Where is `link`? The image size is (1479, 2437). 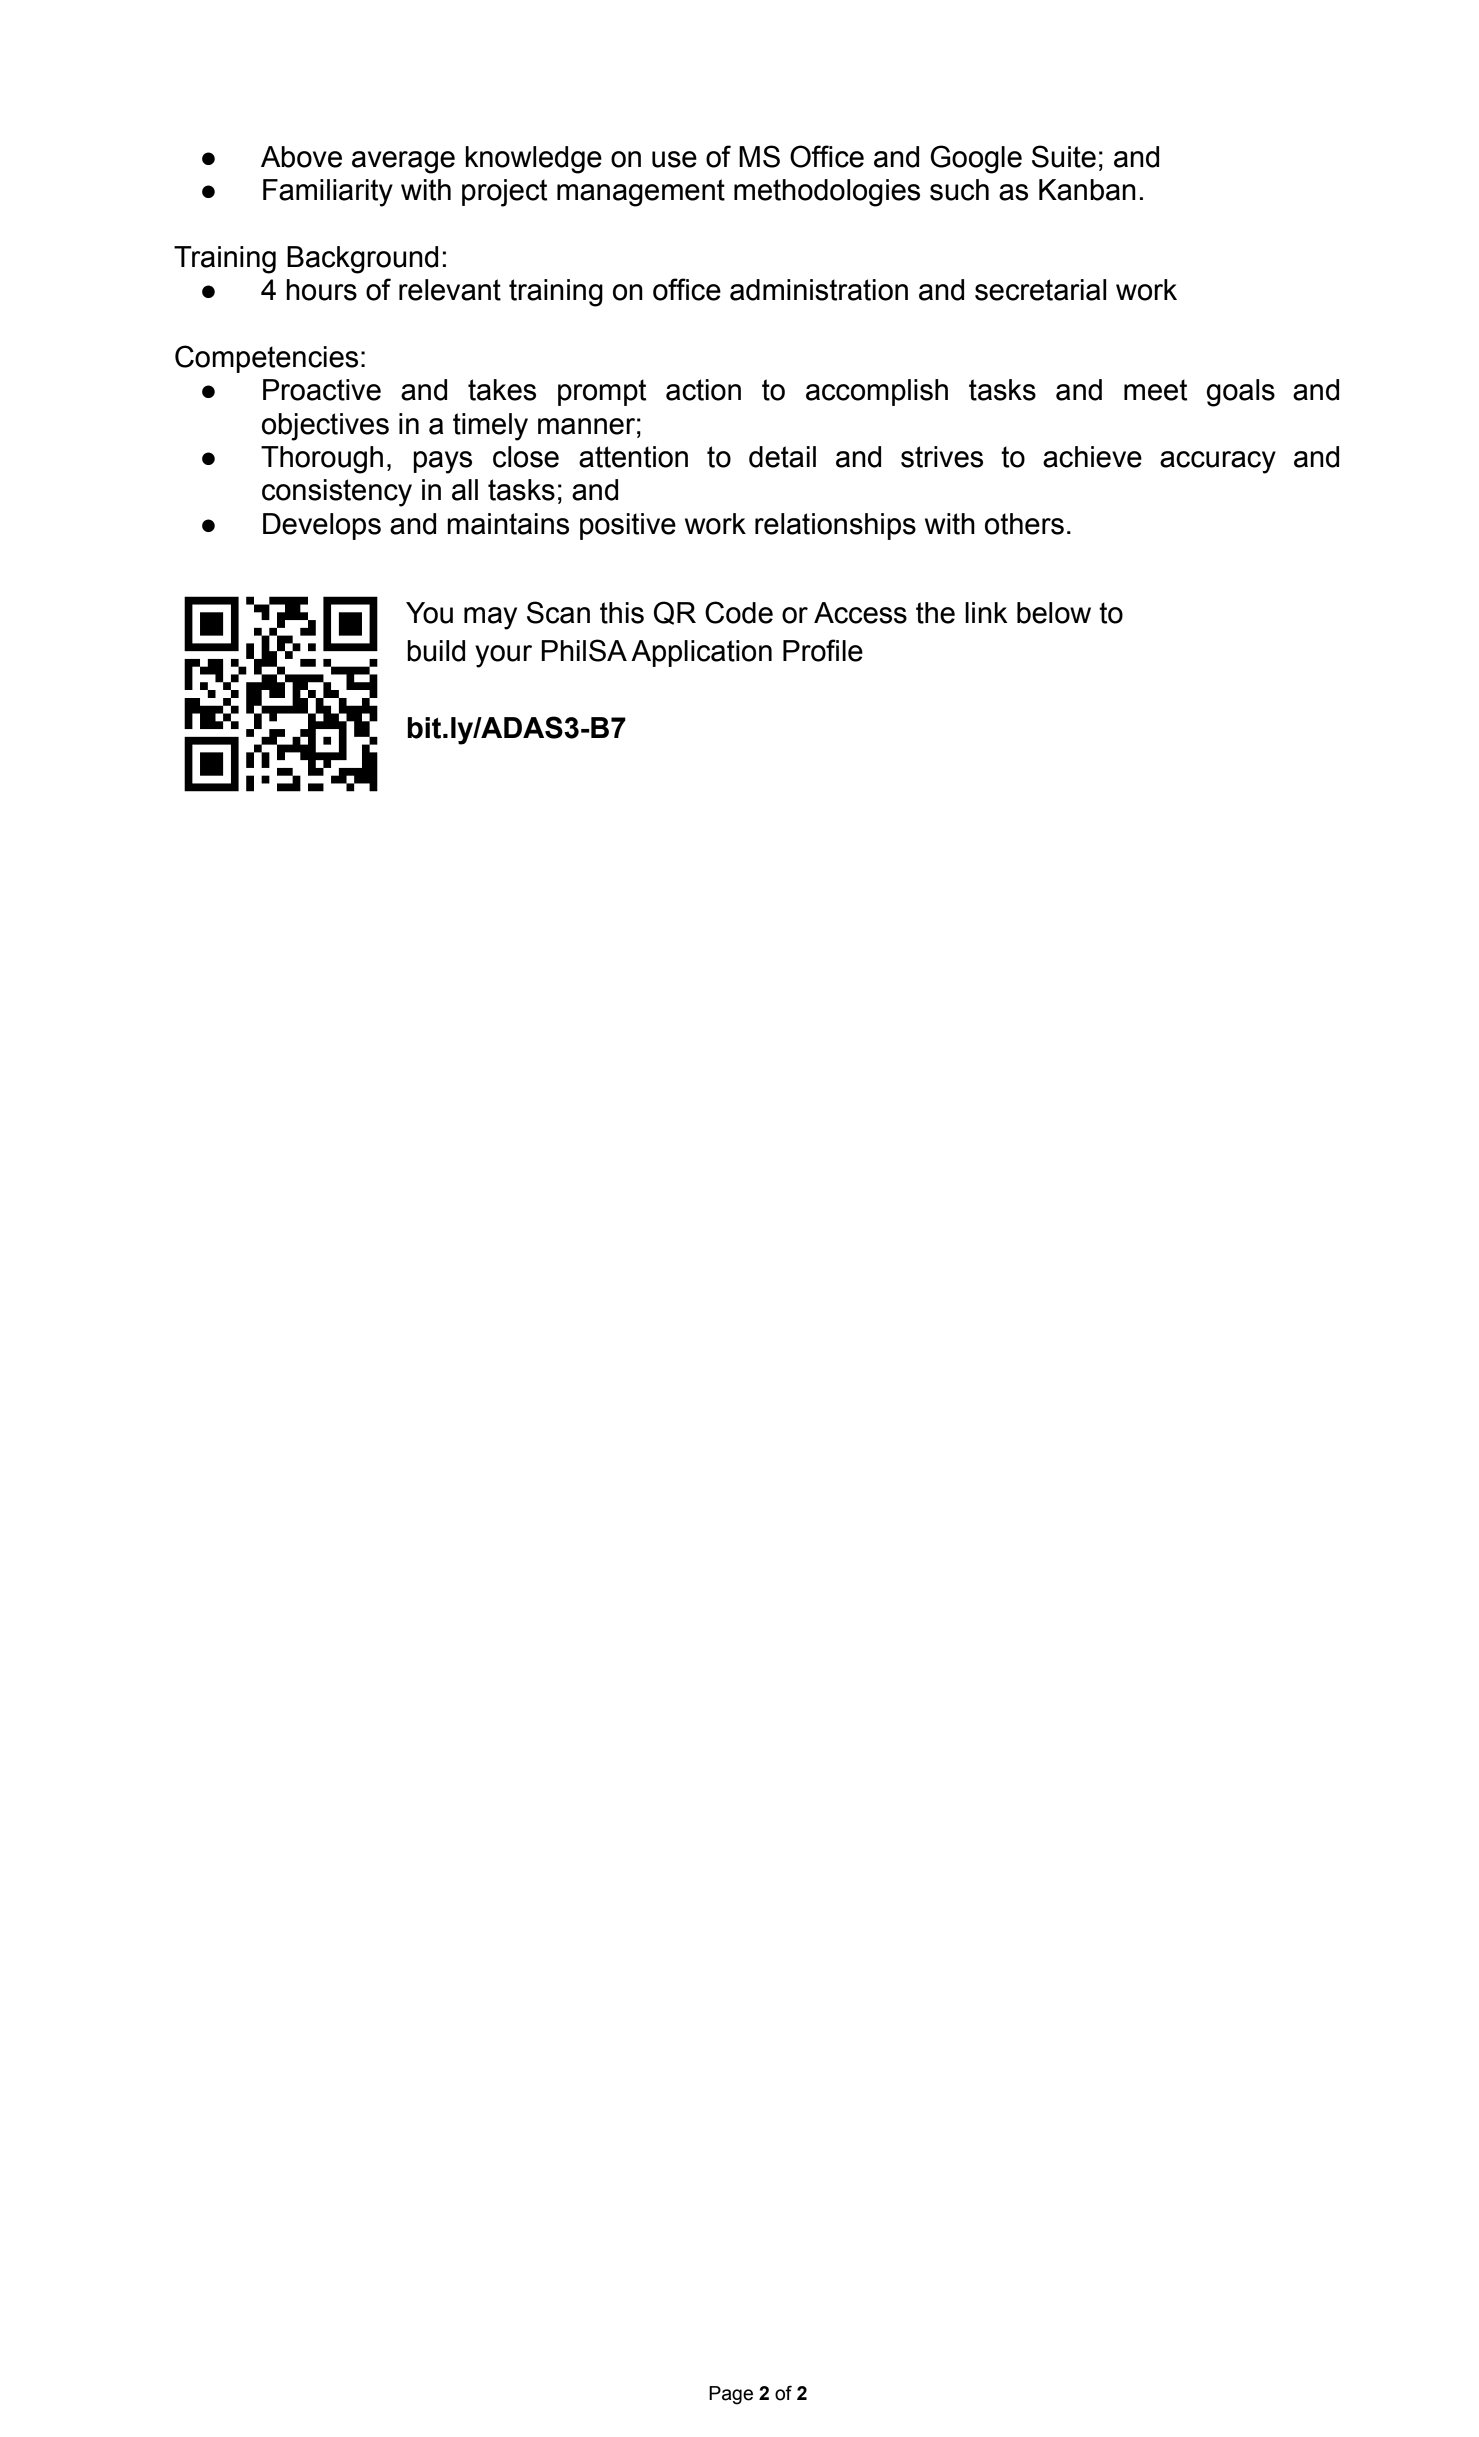
link is located at coordinates (986, 612).
